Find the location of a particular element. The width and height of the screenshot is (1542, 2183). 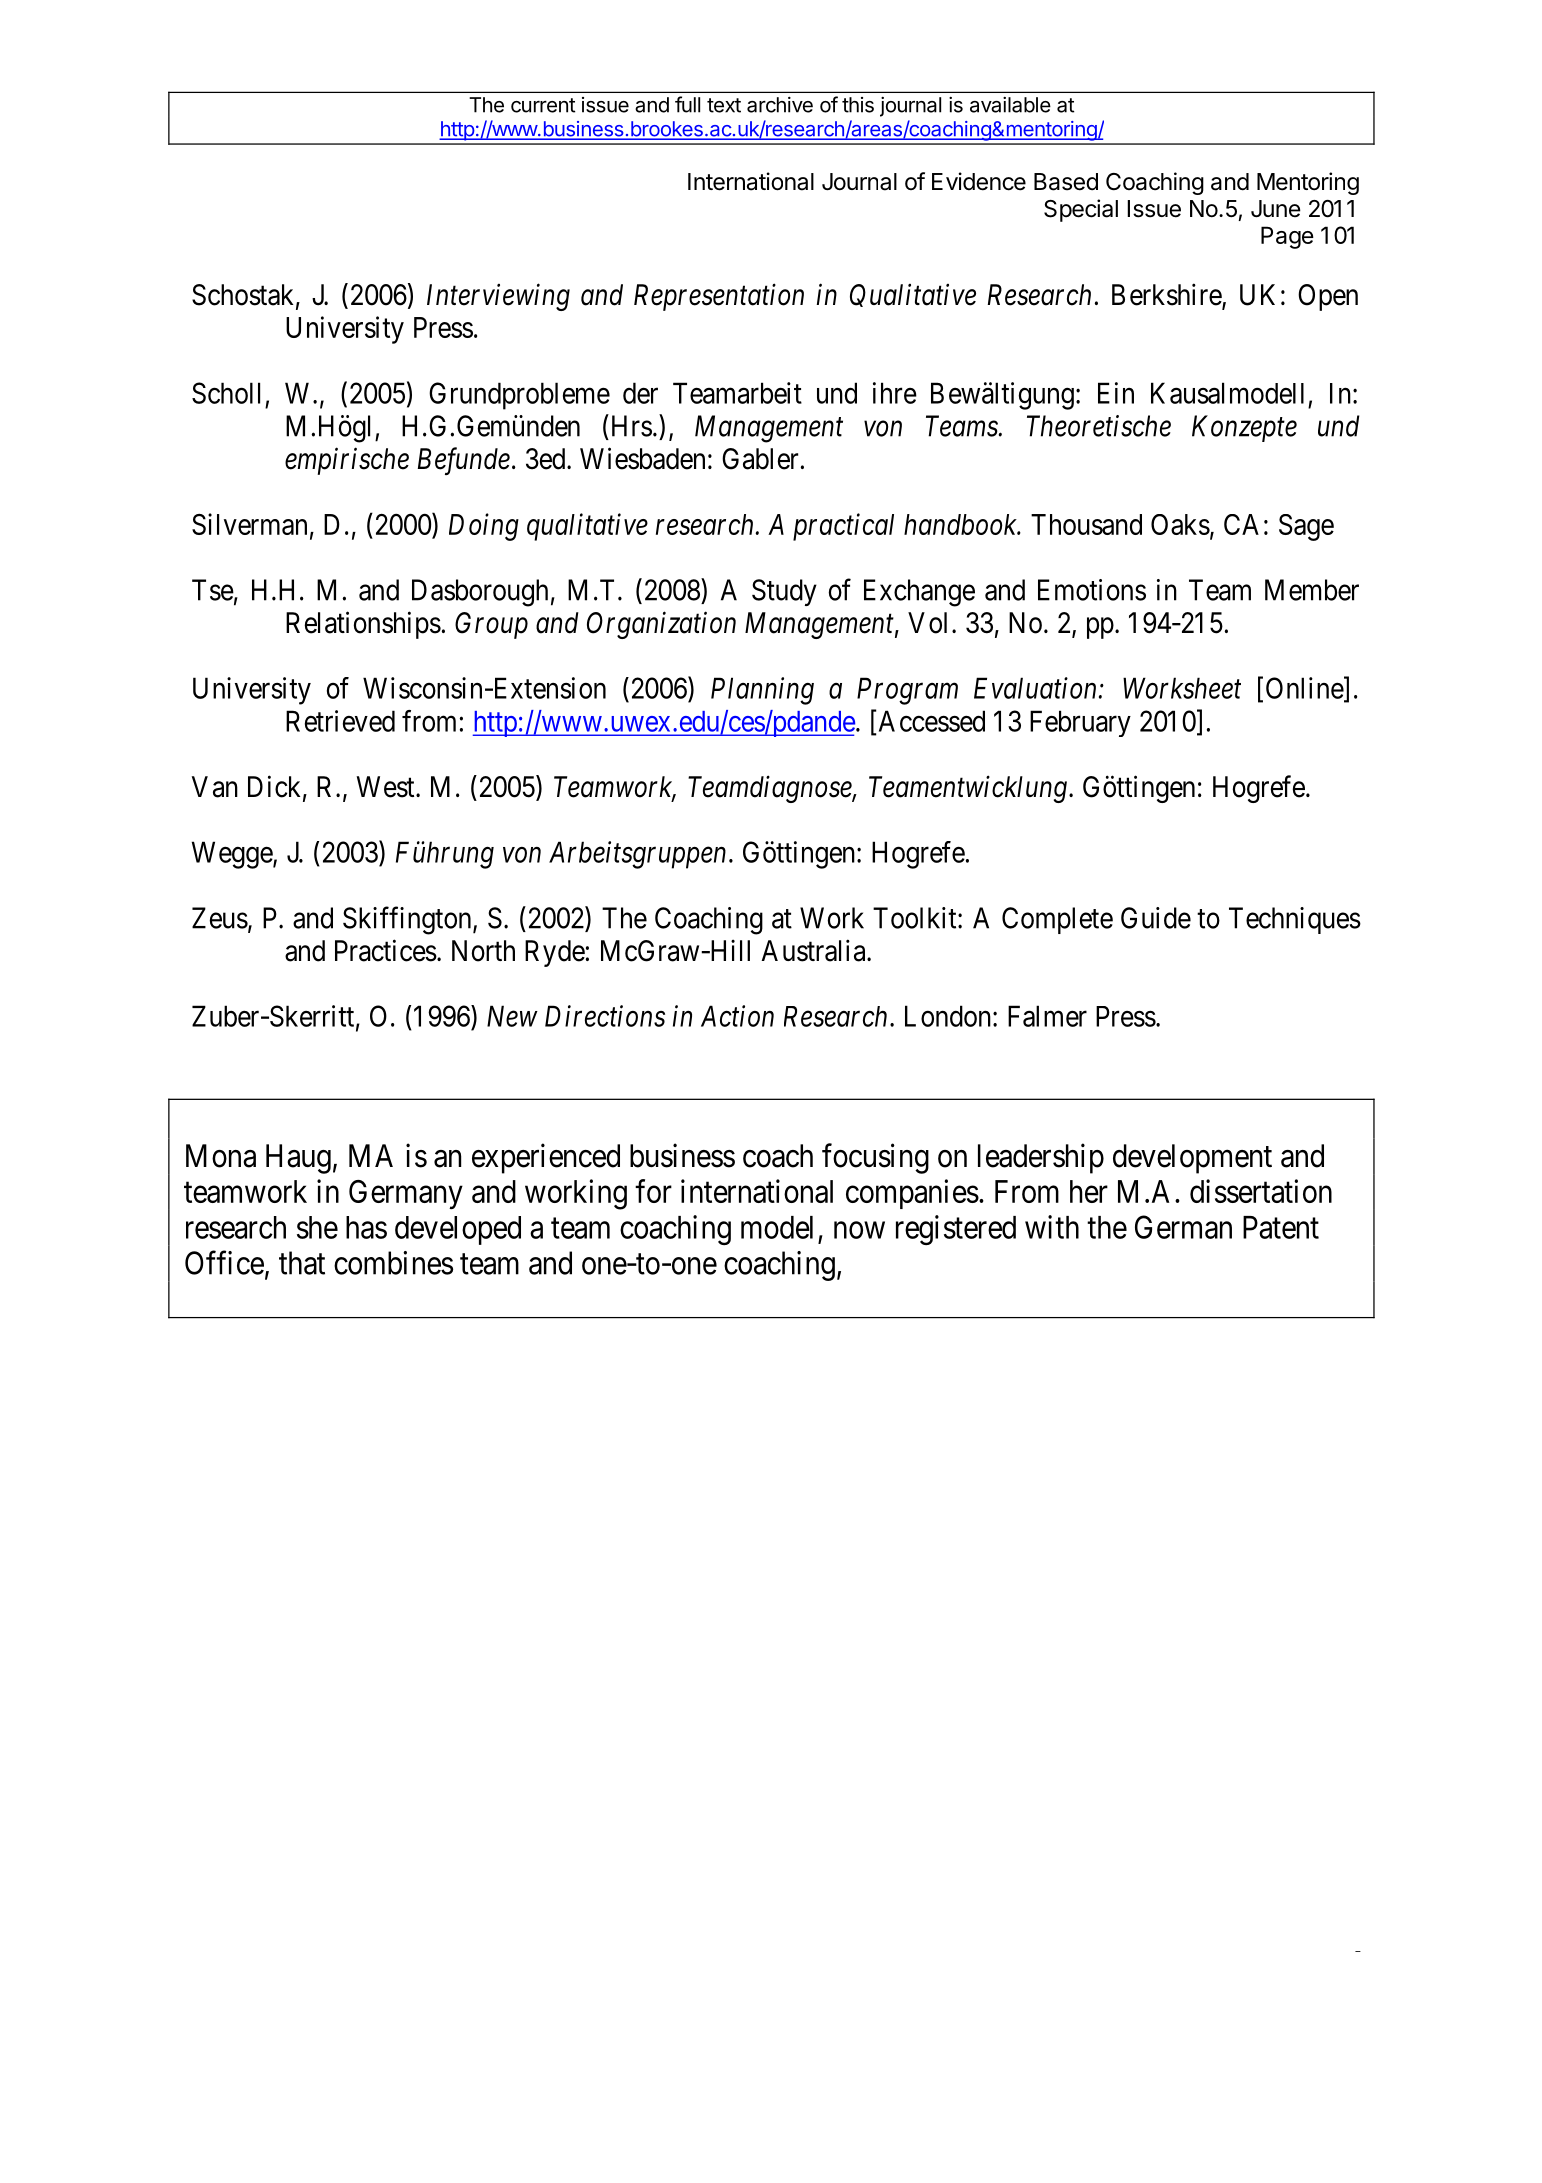

Silverman is located at coordinates (249, 524).
